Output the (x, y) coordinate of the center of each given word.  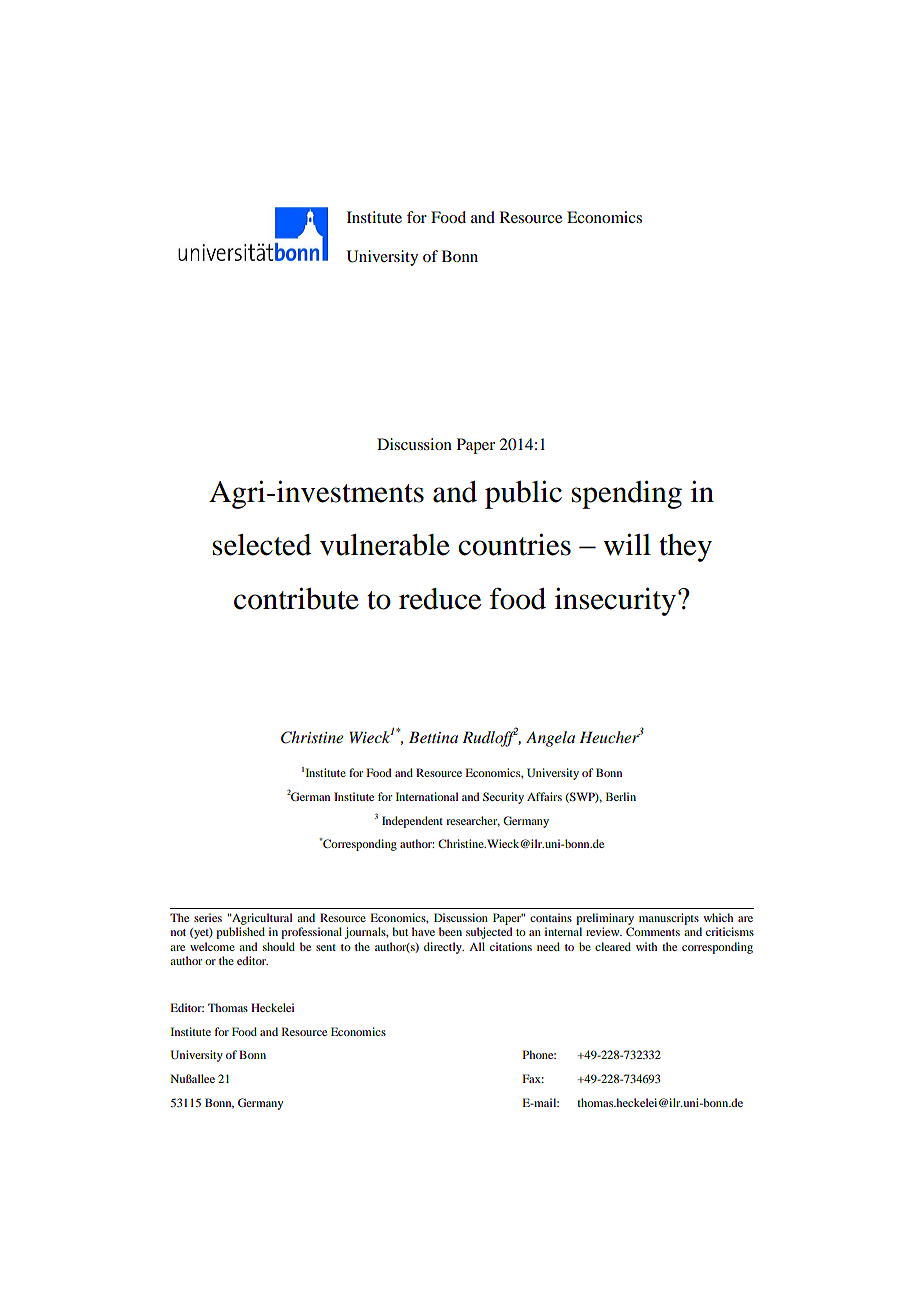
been (450, 931)
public (523, 494)
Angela (550, 739)
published (240, 933)
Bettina (433, 737)
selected (262, 545)
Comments (653, 931)
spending (627, 494)
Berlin (621, 796)
